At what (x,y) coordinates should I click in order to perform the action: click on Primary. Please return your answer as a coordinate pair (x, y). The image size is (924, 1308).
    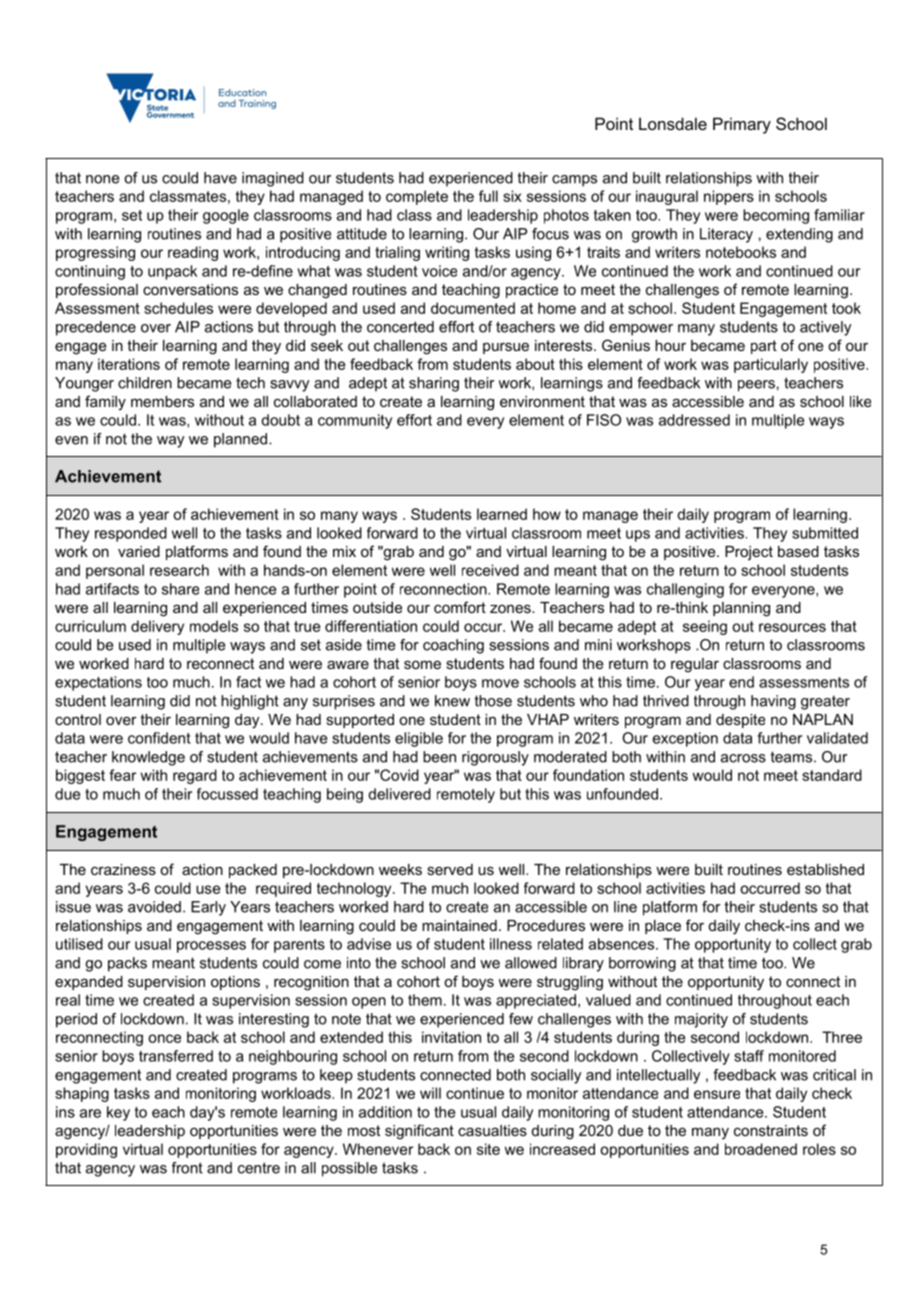
    Looking at the image, I should click on (742, 125).
